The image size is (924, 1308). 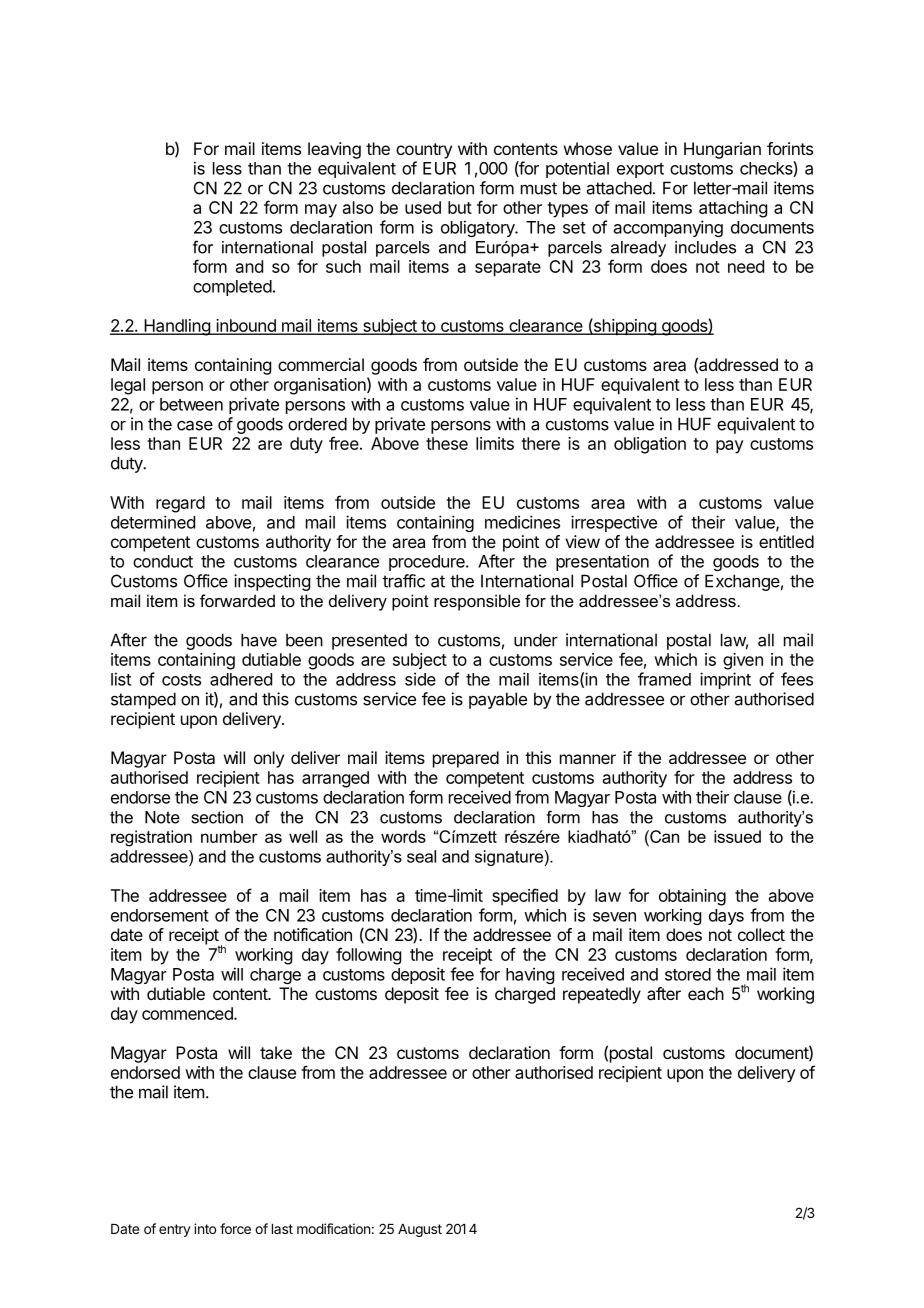 What do you see at coordinates (726, 917) in the page?
I see `days` at bounding box center [726, 917].
